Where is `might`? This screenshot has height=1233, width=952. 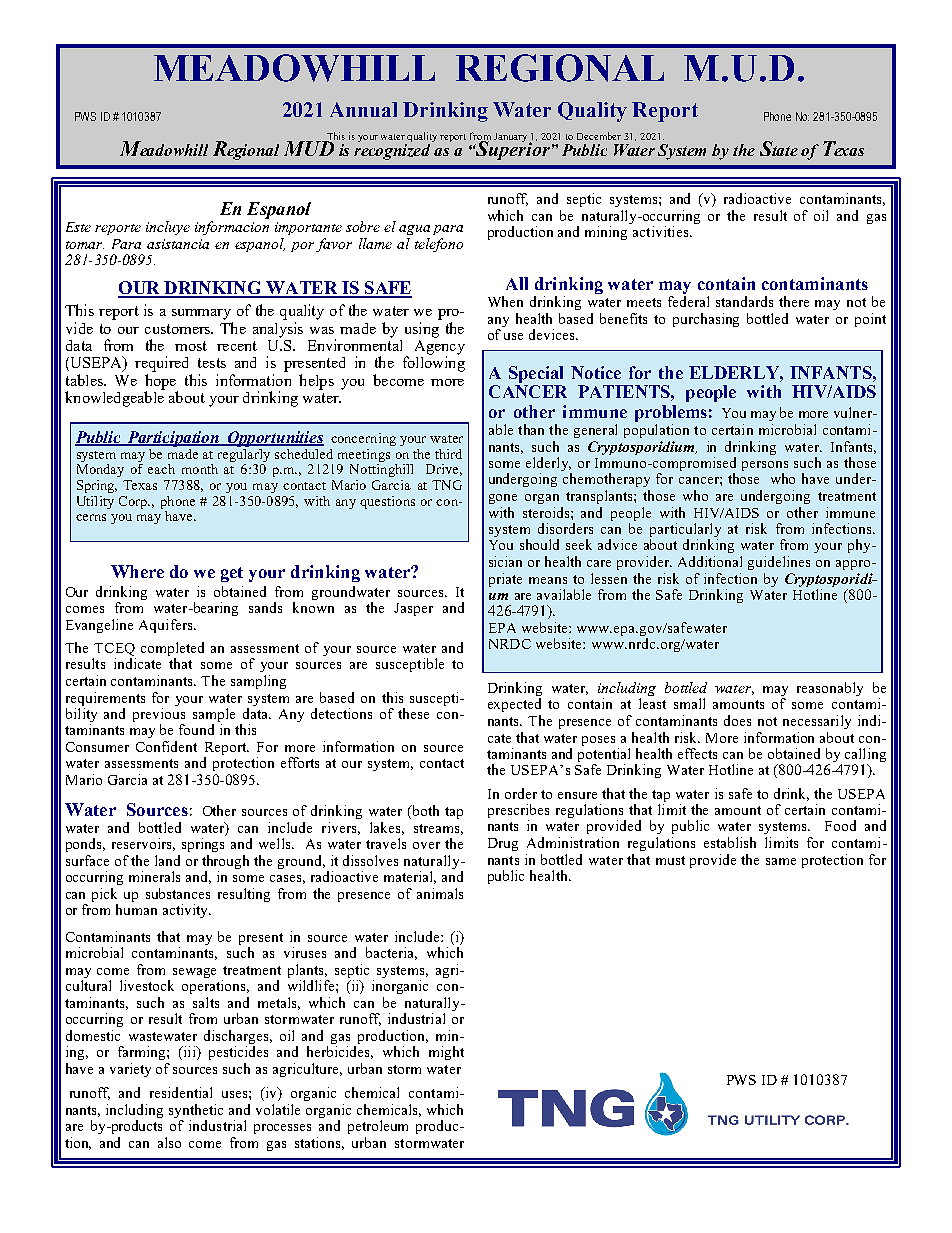 might is located at coordinates (446, 1053).
